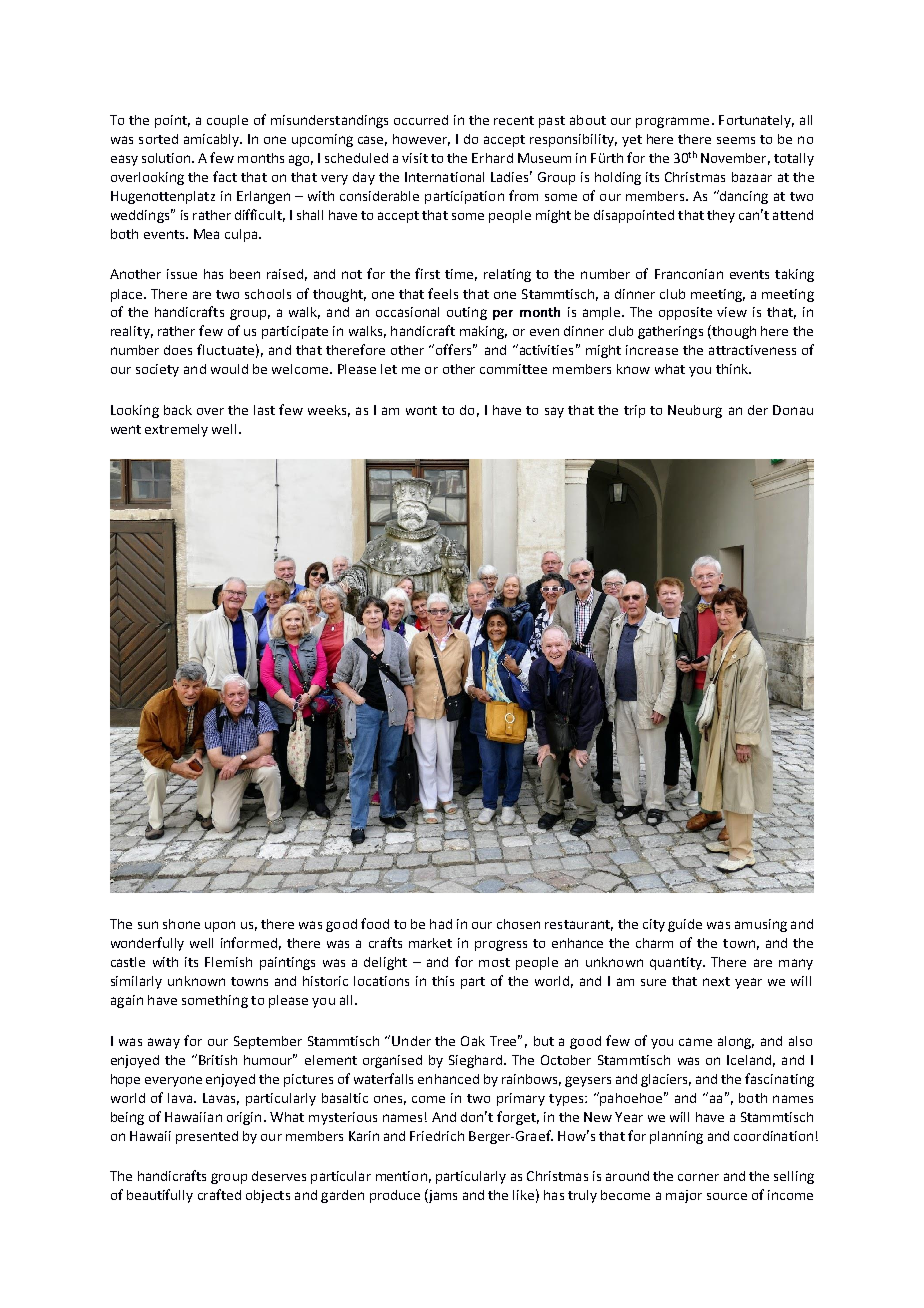 This screenshot has height=1308, width=924. What do you see at coordinates (716, 981) in the screenshot?
I see `next` at bounding box center [716, 981].
